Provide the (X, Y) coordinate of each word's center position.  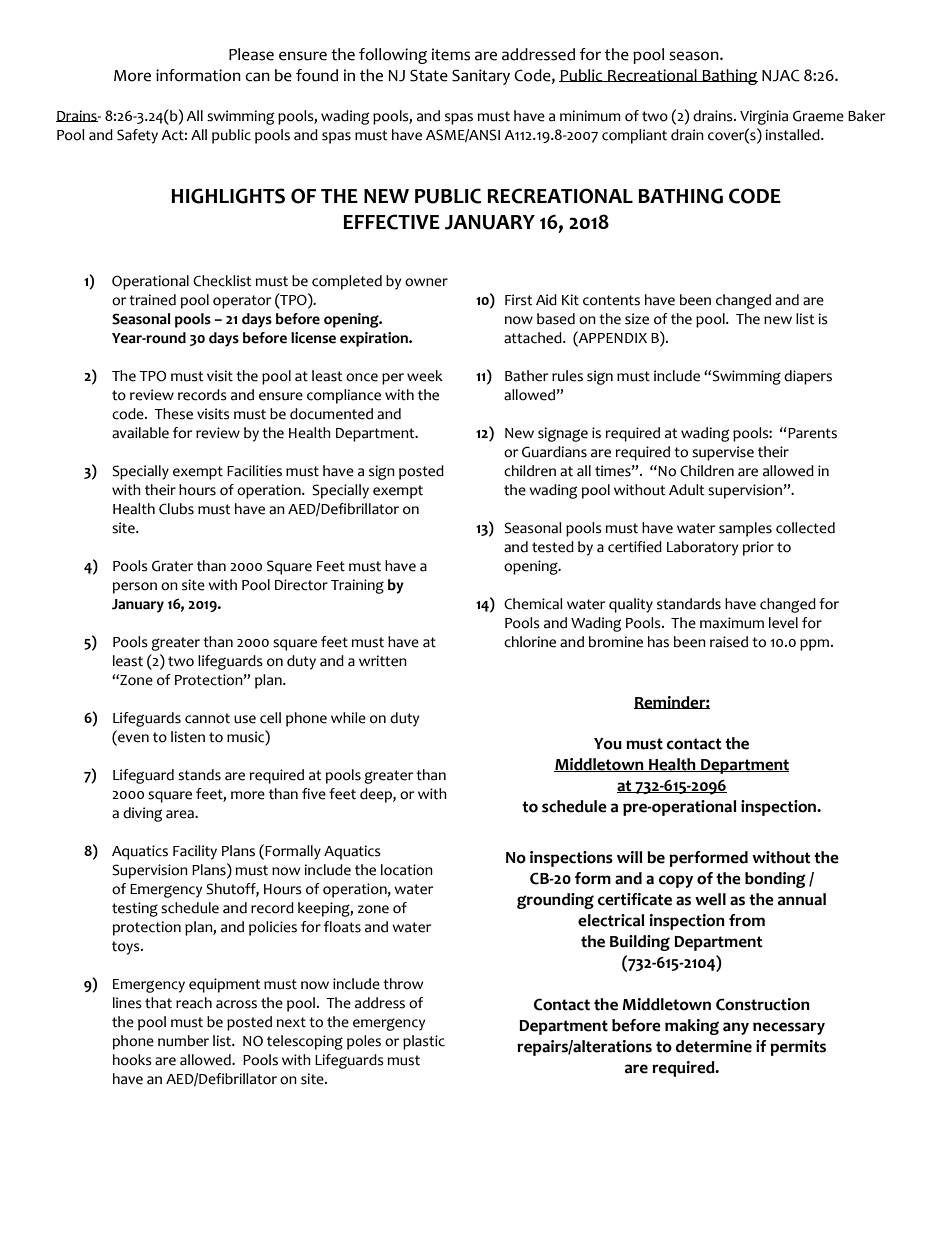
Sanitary (481, 77)
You (608, 744)
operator (242, 302)
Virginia (764, 117)
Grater (172, 566)
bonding (775, 880)
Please (251, 54)
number (183, 1041)
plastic (424, 1042)
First (519, 300)
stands (199, 775)
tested (553, 547)
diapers (808, 377)
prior (758, 548)
